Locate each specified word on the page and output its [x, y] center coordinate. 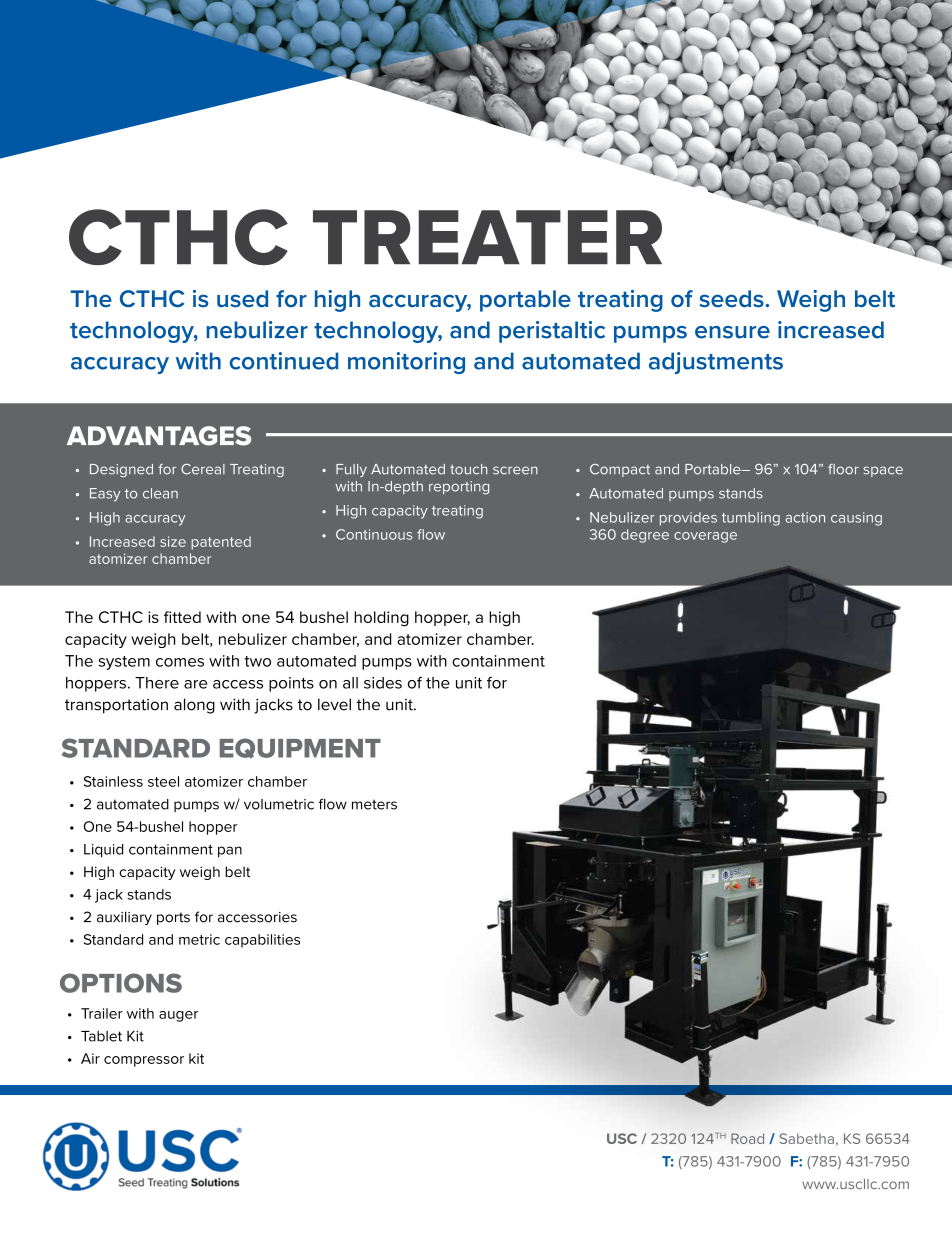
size [173, 541]
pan [230, 852]
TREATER [487, 237]
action [805, 517]
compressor [144, 1061]
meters [374, 804]
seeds [731, 298]
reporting [459, 488]
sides [383, 683]
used [242, 298]
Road [747, 1138]
